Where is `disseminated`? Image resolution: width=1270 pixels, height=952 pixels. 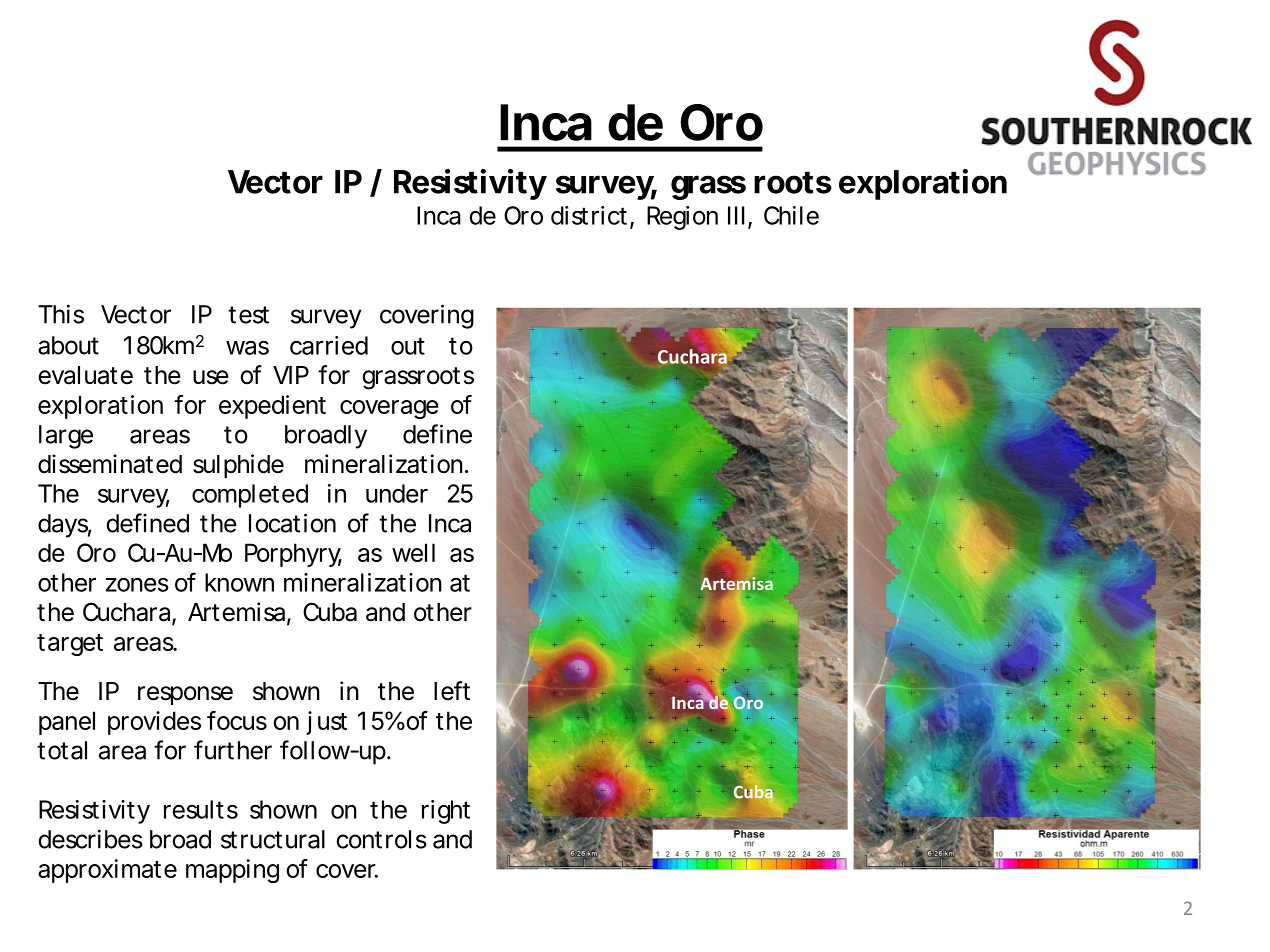
disseminated is located at coordinates (110, 464).
